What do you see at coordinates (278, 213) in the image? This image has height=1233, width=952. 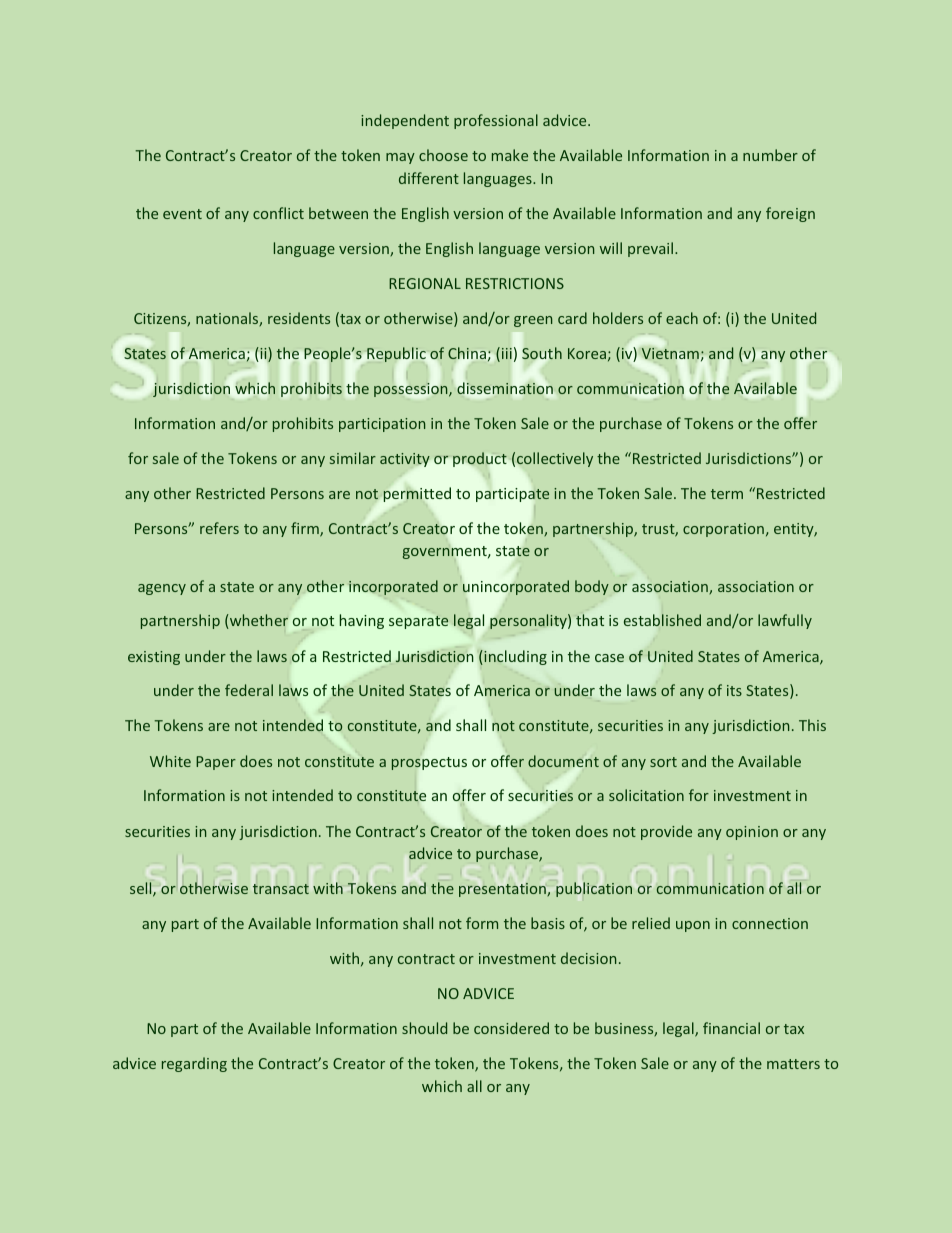 I see `conflict` at bounding box center [278, 213].
